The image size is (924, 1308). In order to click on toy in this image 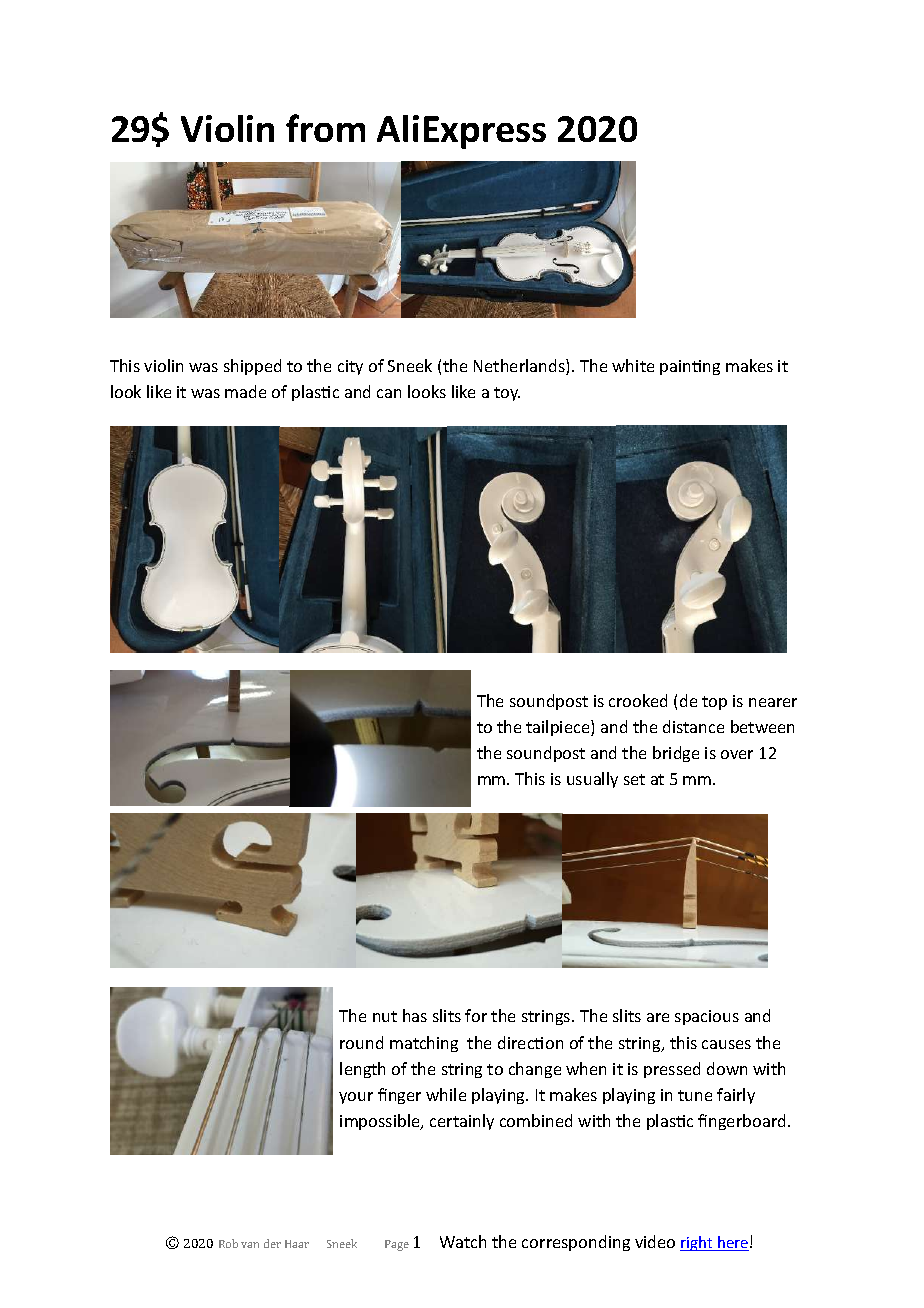, I will do `click(507, 394)`.
